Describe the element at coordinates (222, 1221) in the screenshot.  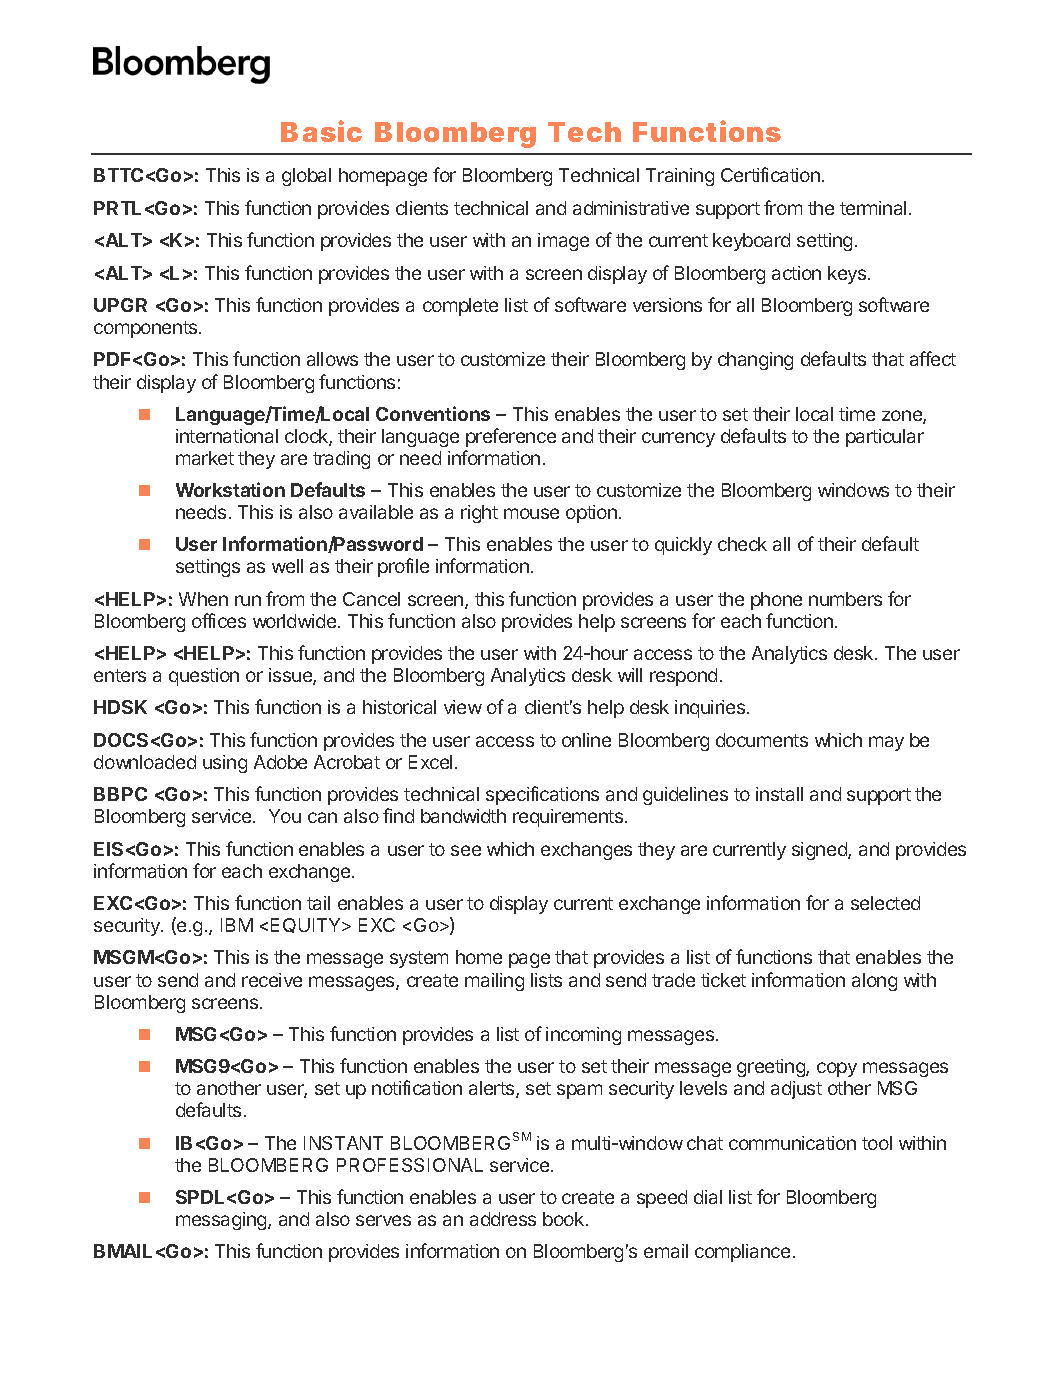
I see `messaging` at that location.
